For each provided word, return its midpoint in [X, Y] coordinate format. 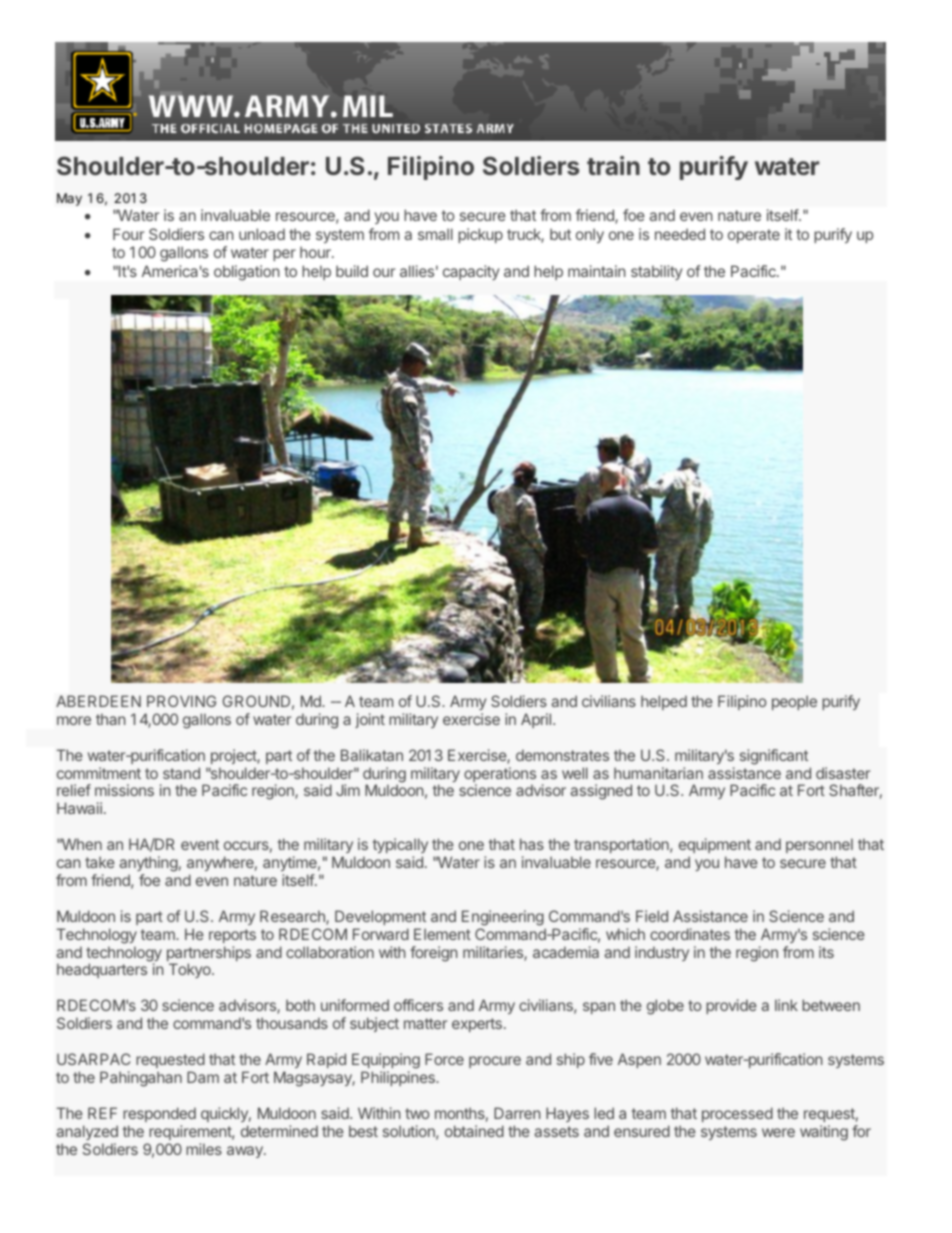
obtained [474, 1131]
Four [128, 234]
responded [159, 1114]
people [794, 702]
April [536, 720]
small [435, 234]
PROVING [181, 701]
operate [754, 236]
